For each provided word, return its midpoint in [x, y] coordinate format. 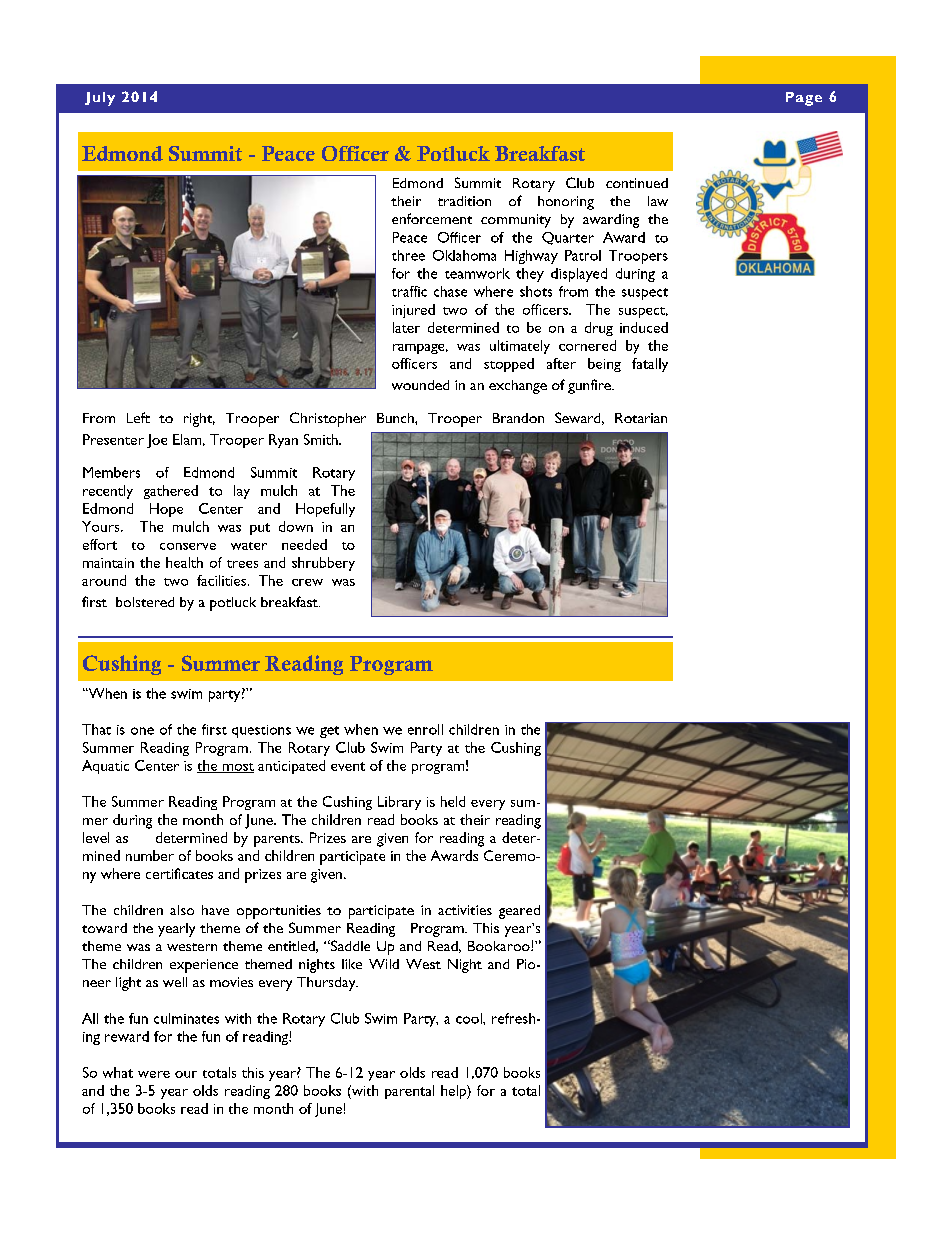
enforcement [432, 218]
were [154, 1074]
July [100, 99]
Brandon [518, 418]
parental [409, 1092]
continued [637, 183]
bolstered [145, 602]
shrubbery [323, 564]
